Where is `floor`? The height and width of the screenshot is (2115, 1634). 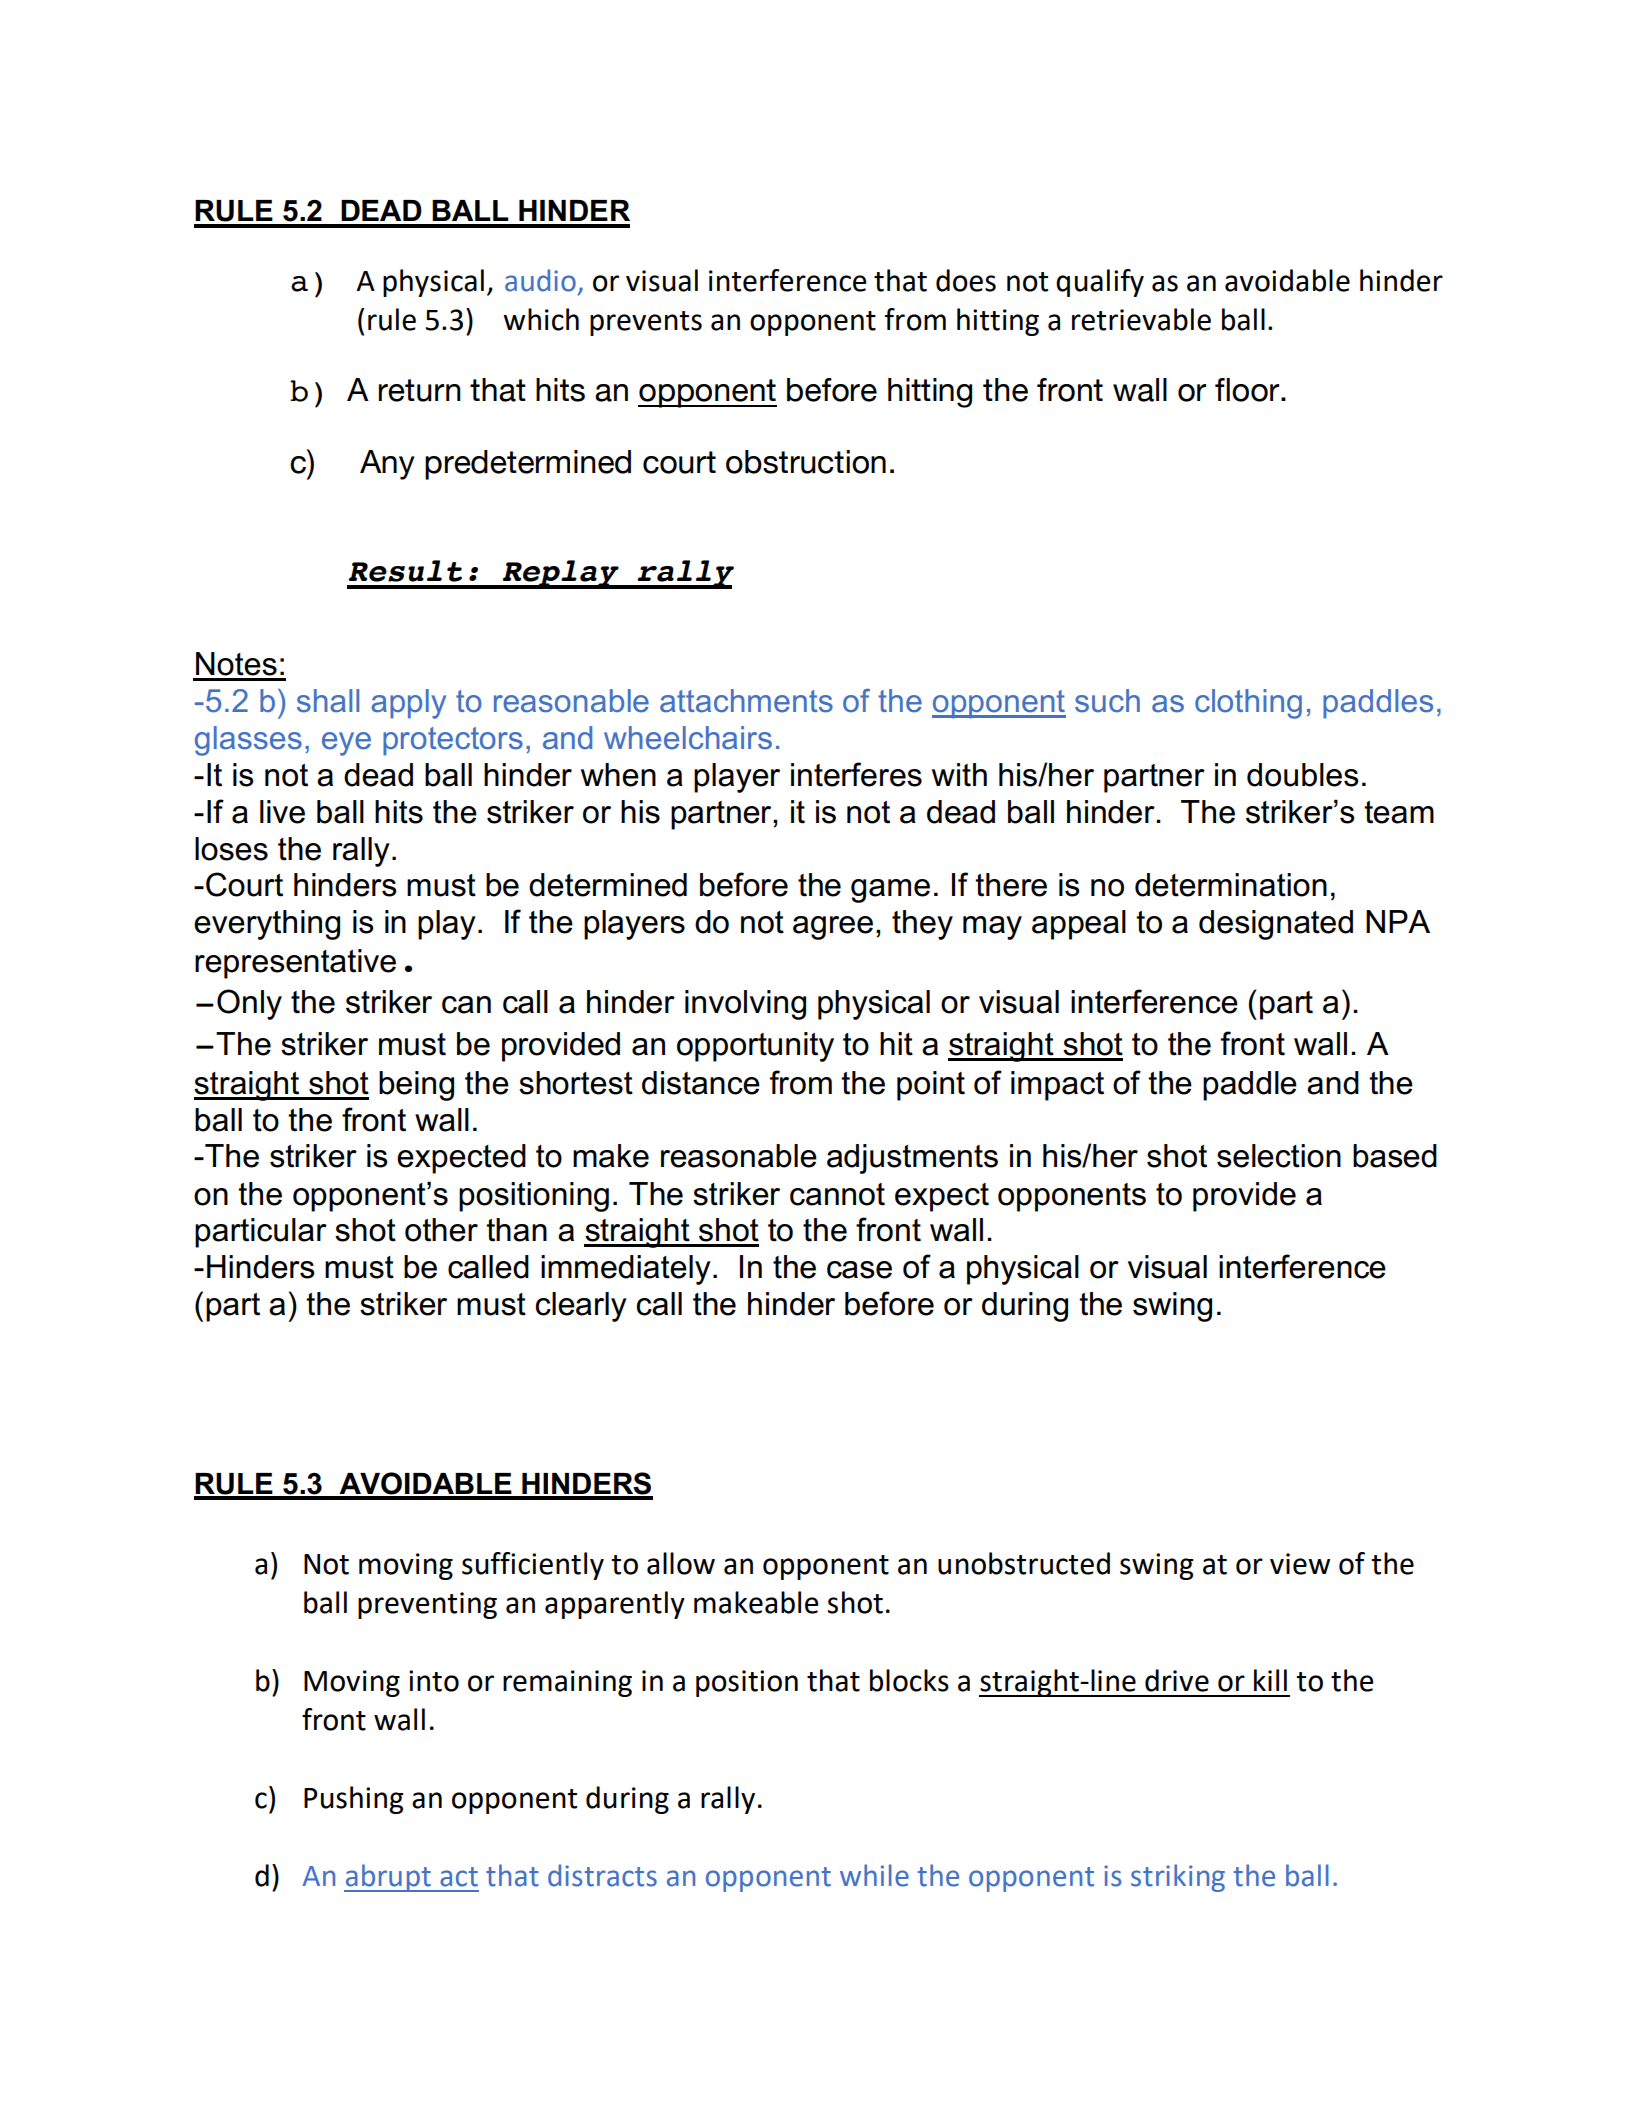
floor is located at coordinates (1248, 390).
